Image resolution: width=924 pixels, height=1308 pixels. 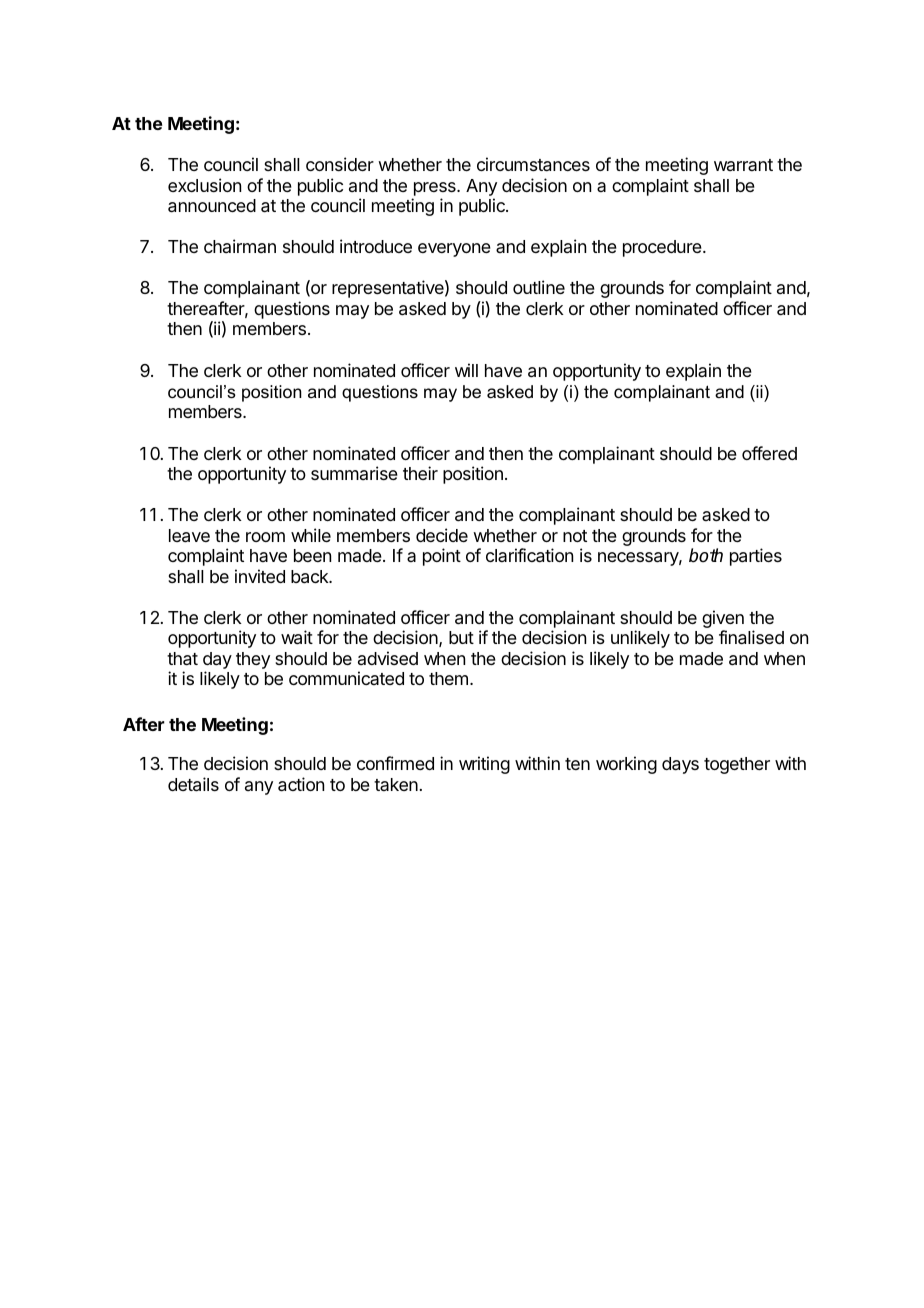 I want to click on action, so click(x=301, y=784).
